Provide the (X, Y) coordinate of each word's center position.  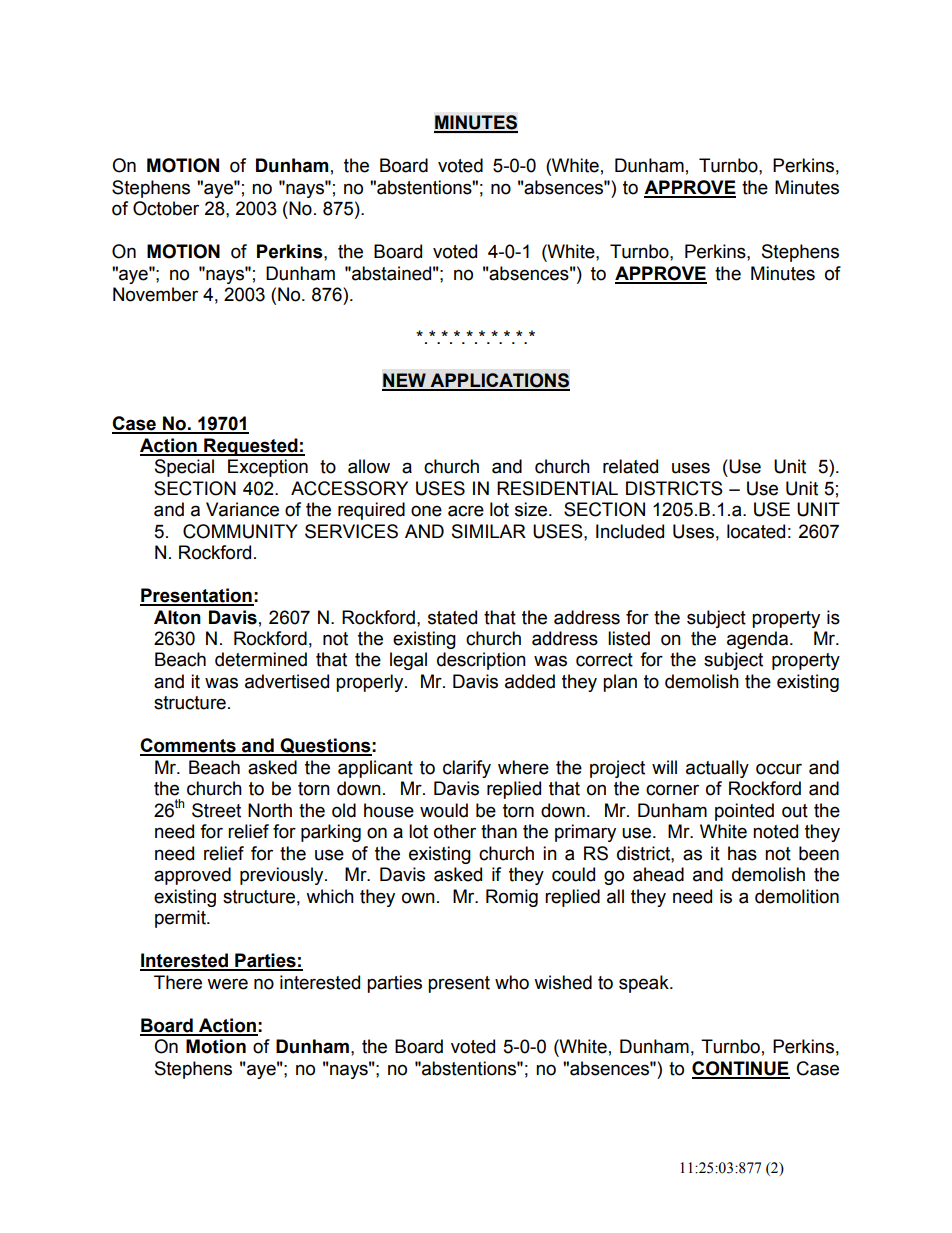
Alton (177, 617)
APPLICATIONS (499, 381)
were (227, 984)
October (166, 208)
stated (452, 617)
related (630, 466)
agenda (757, 640)
